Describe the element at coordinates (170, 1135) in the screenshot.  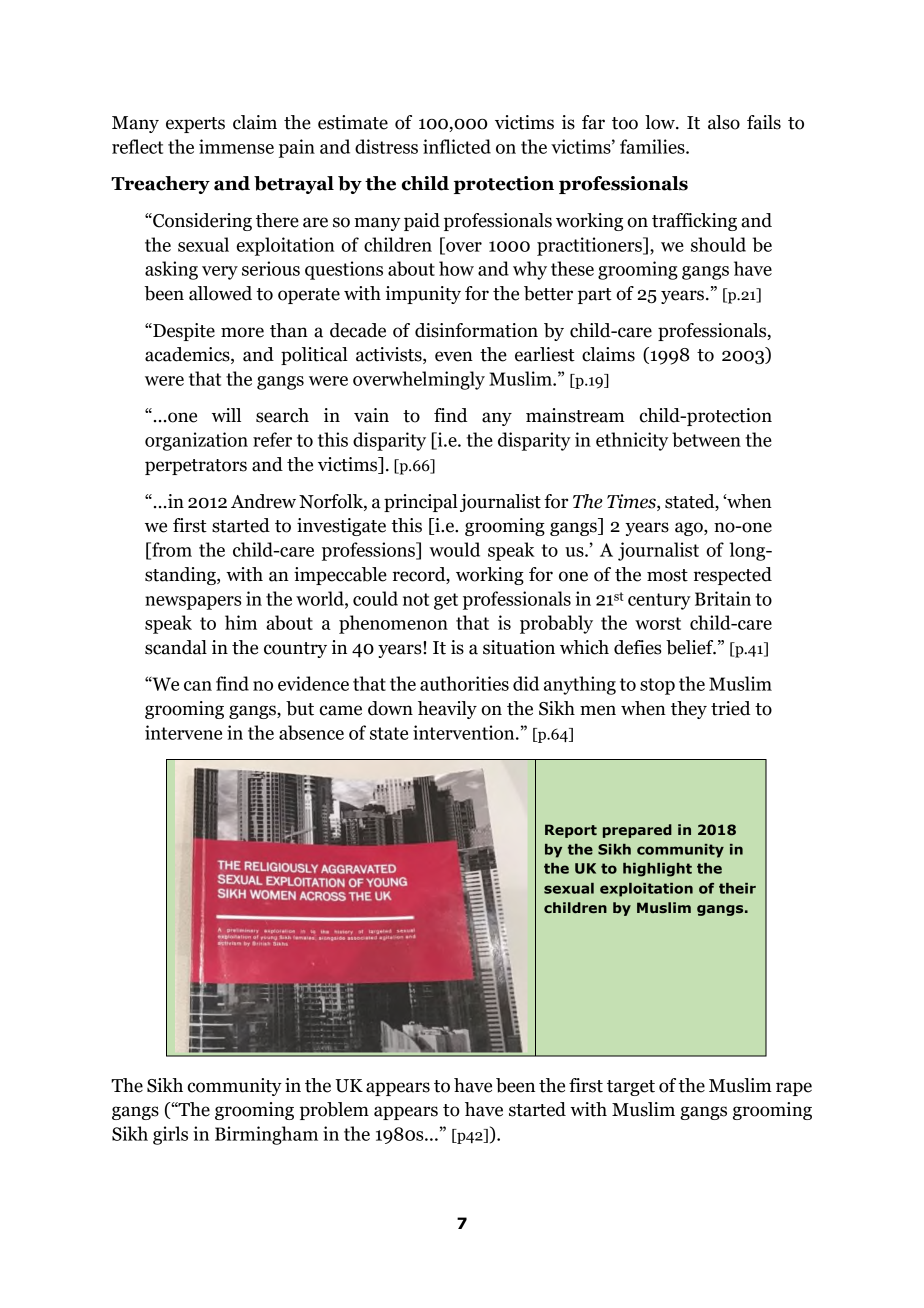
I see `girls` at that location.
